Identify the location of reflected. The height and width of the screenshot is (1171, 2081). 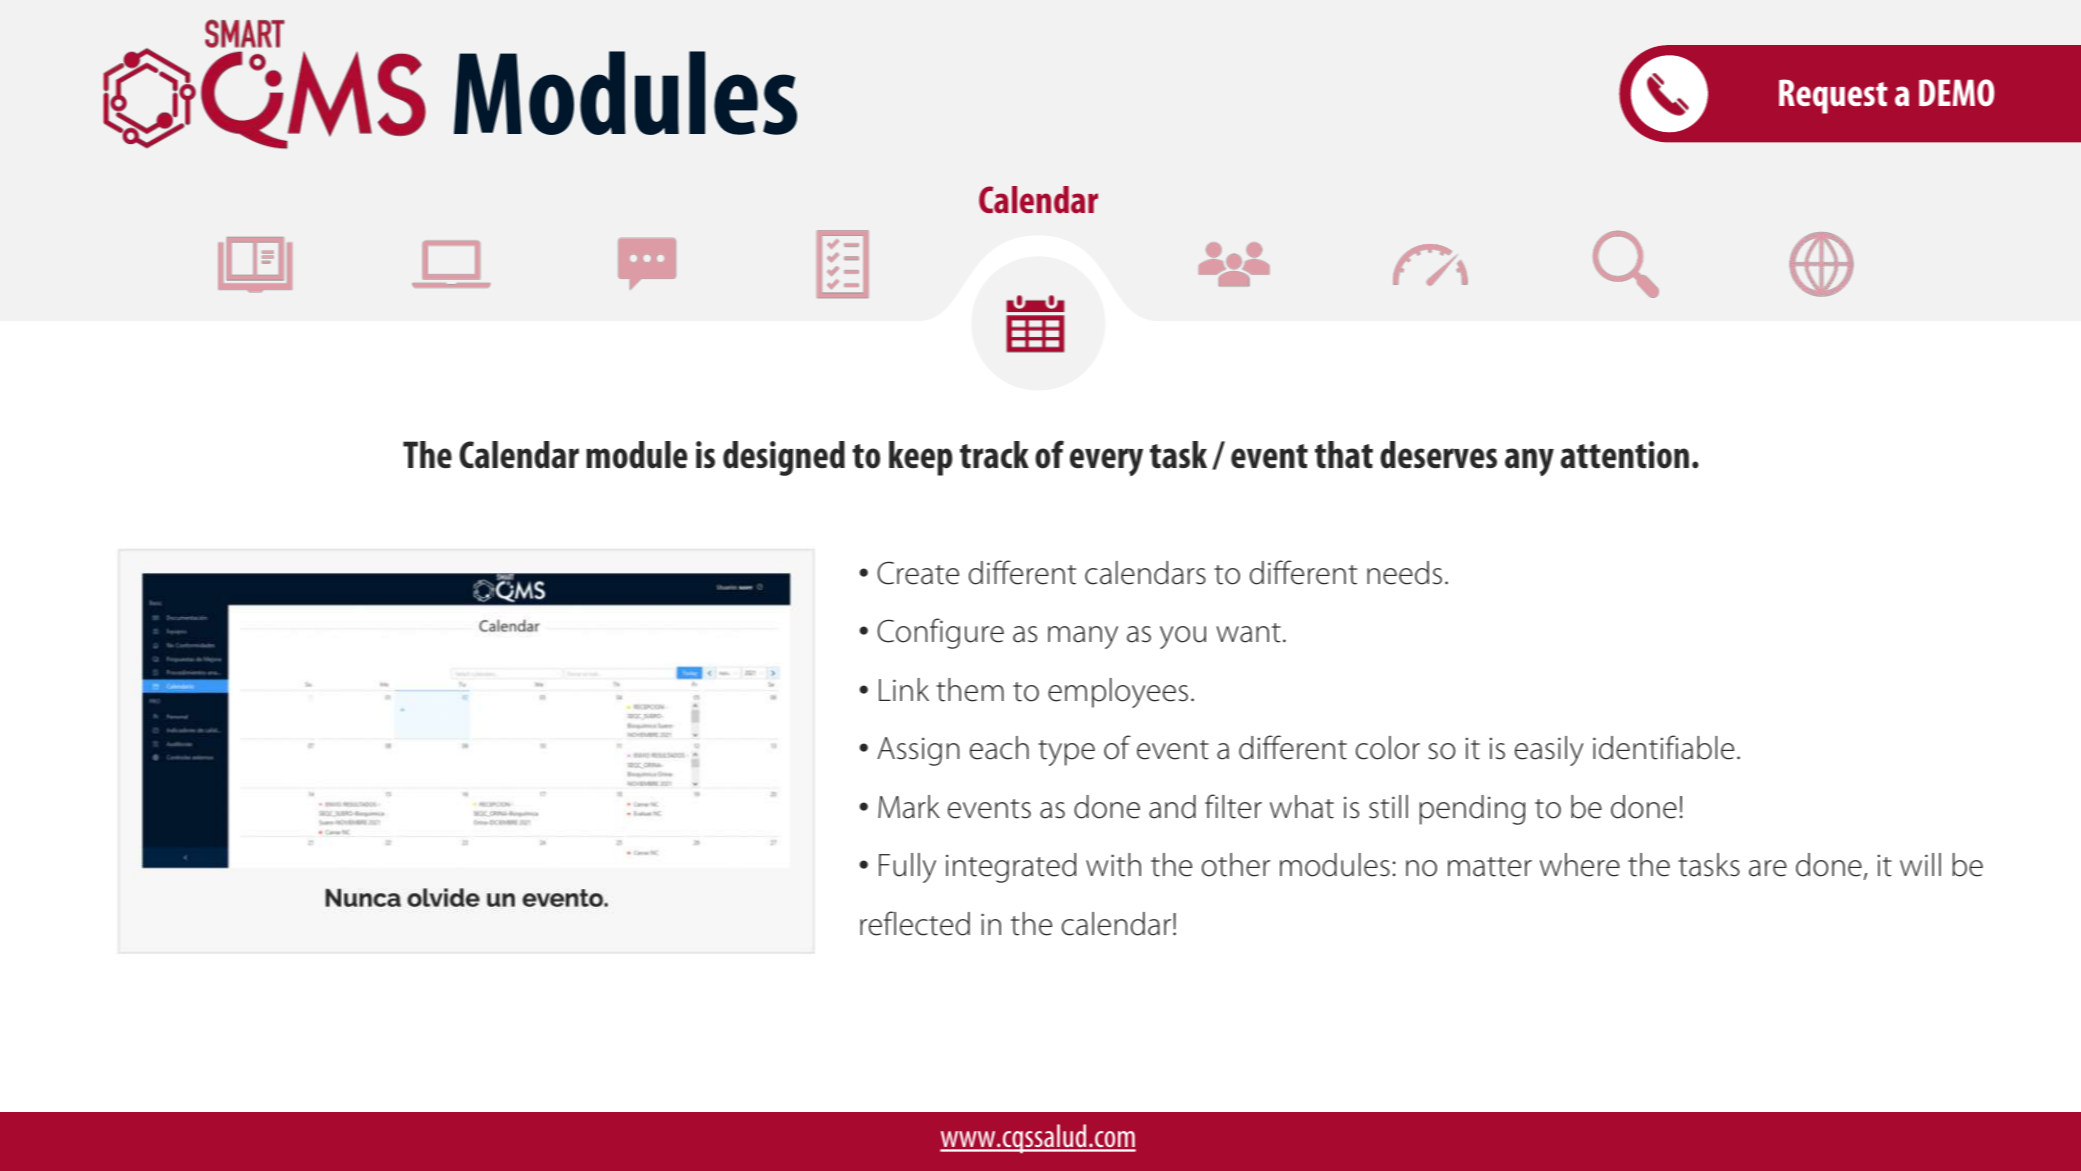
(915, 923).
